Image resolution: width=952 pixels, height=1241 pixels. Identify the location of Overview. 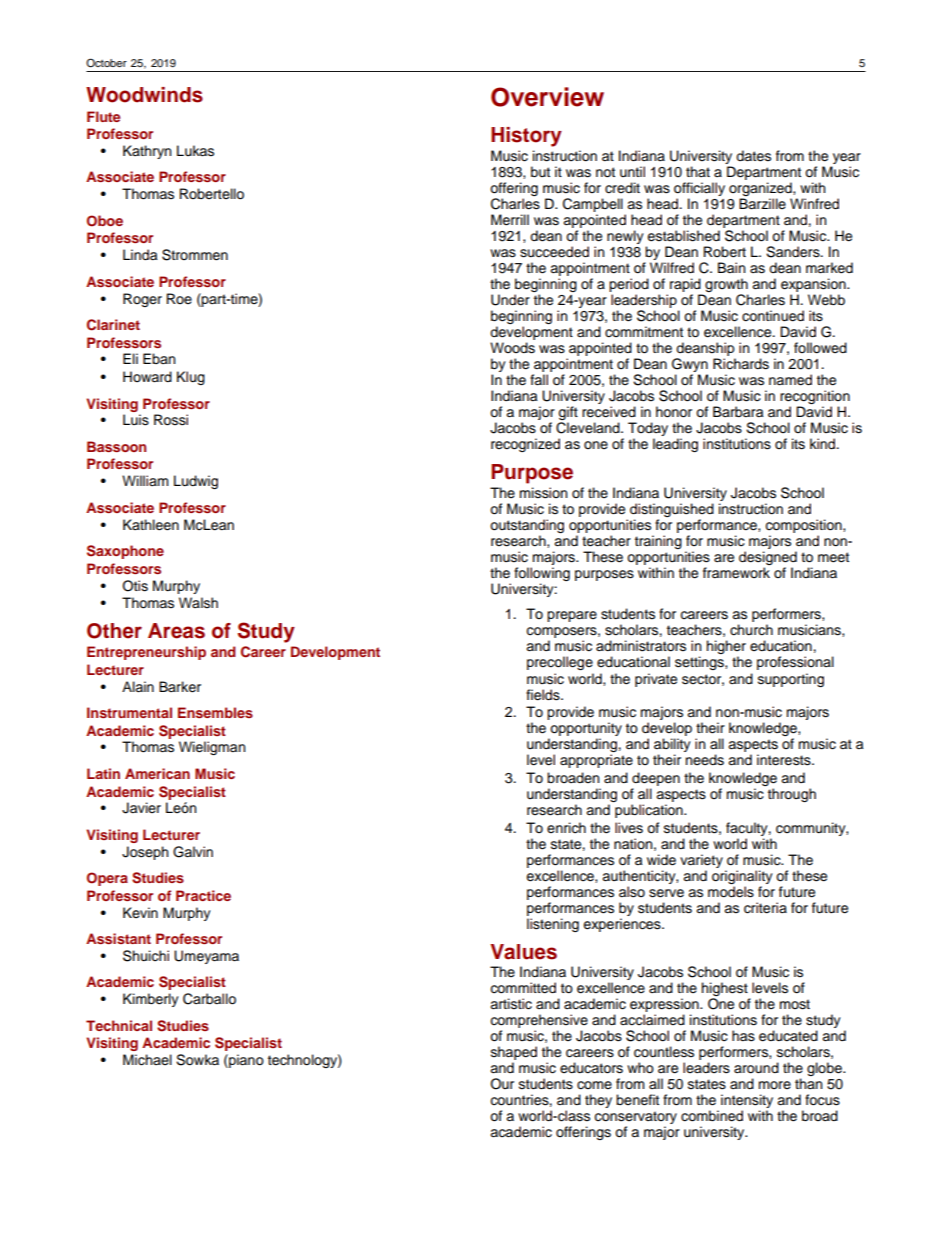
(547, 97).
